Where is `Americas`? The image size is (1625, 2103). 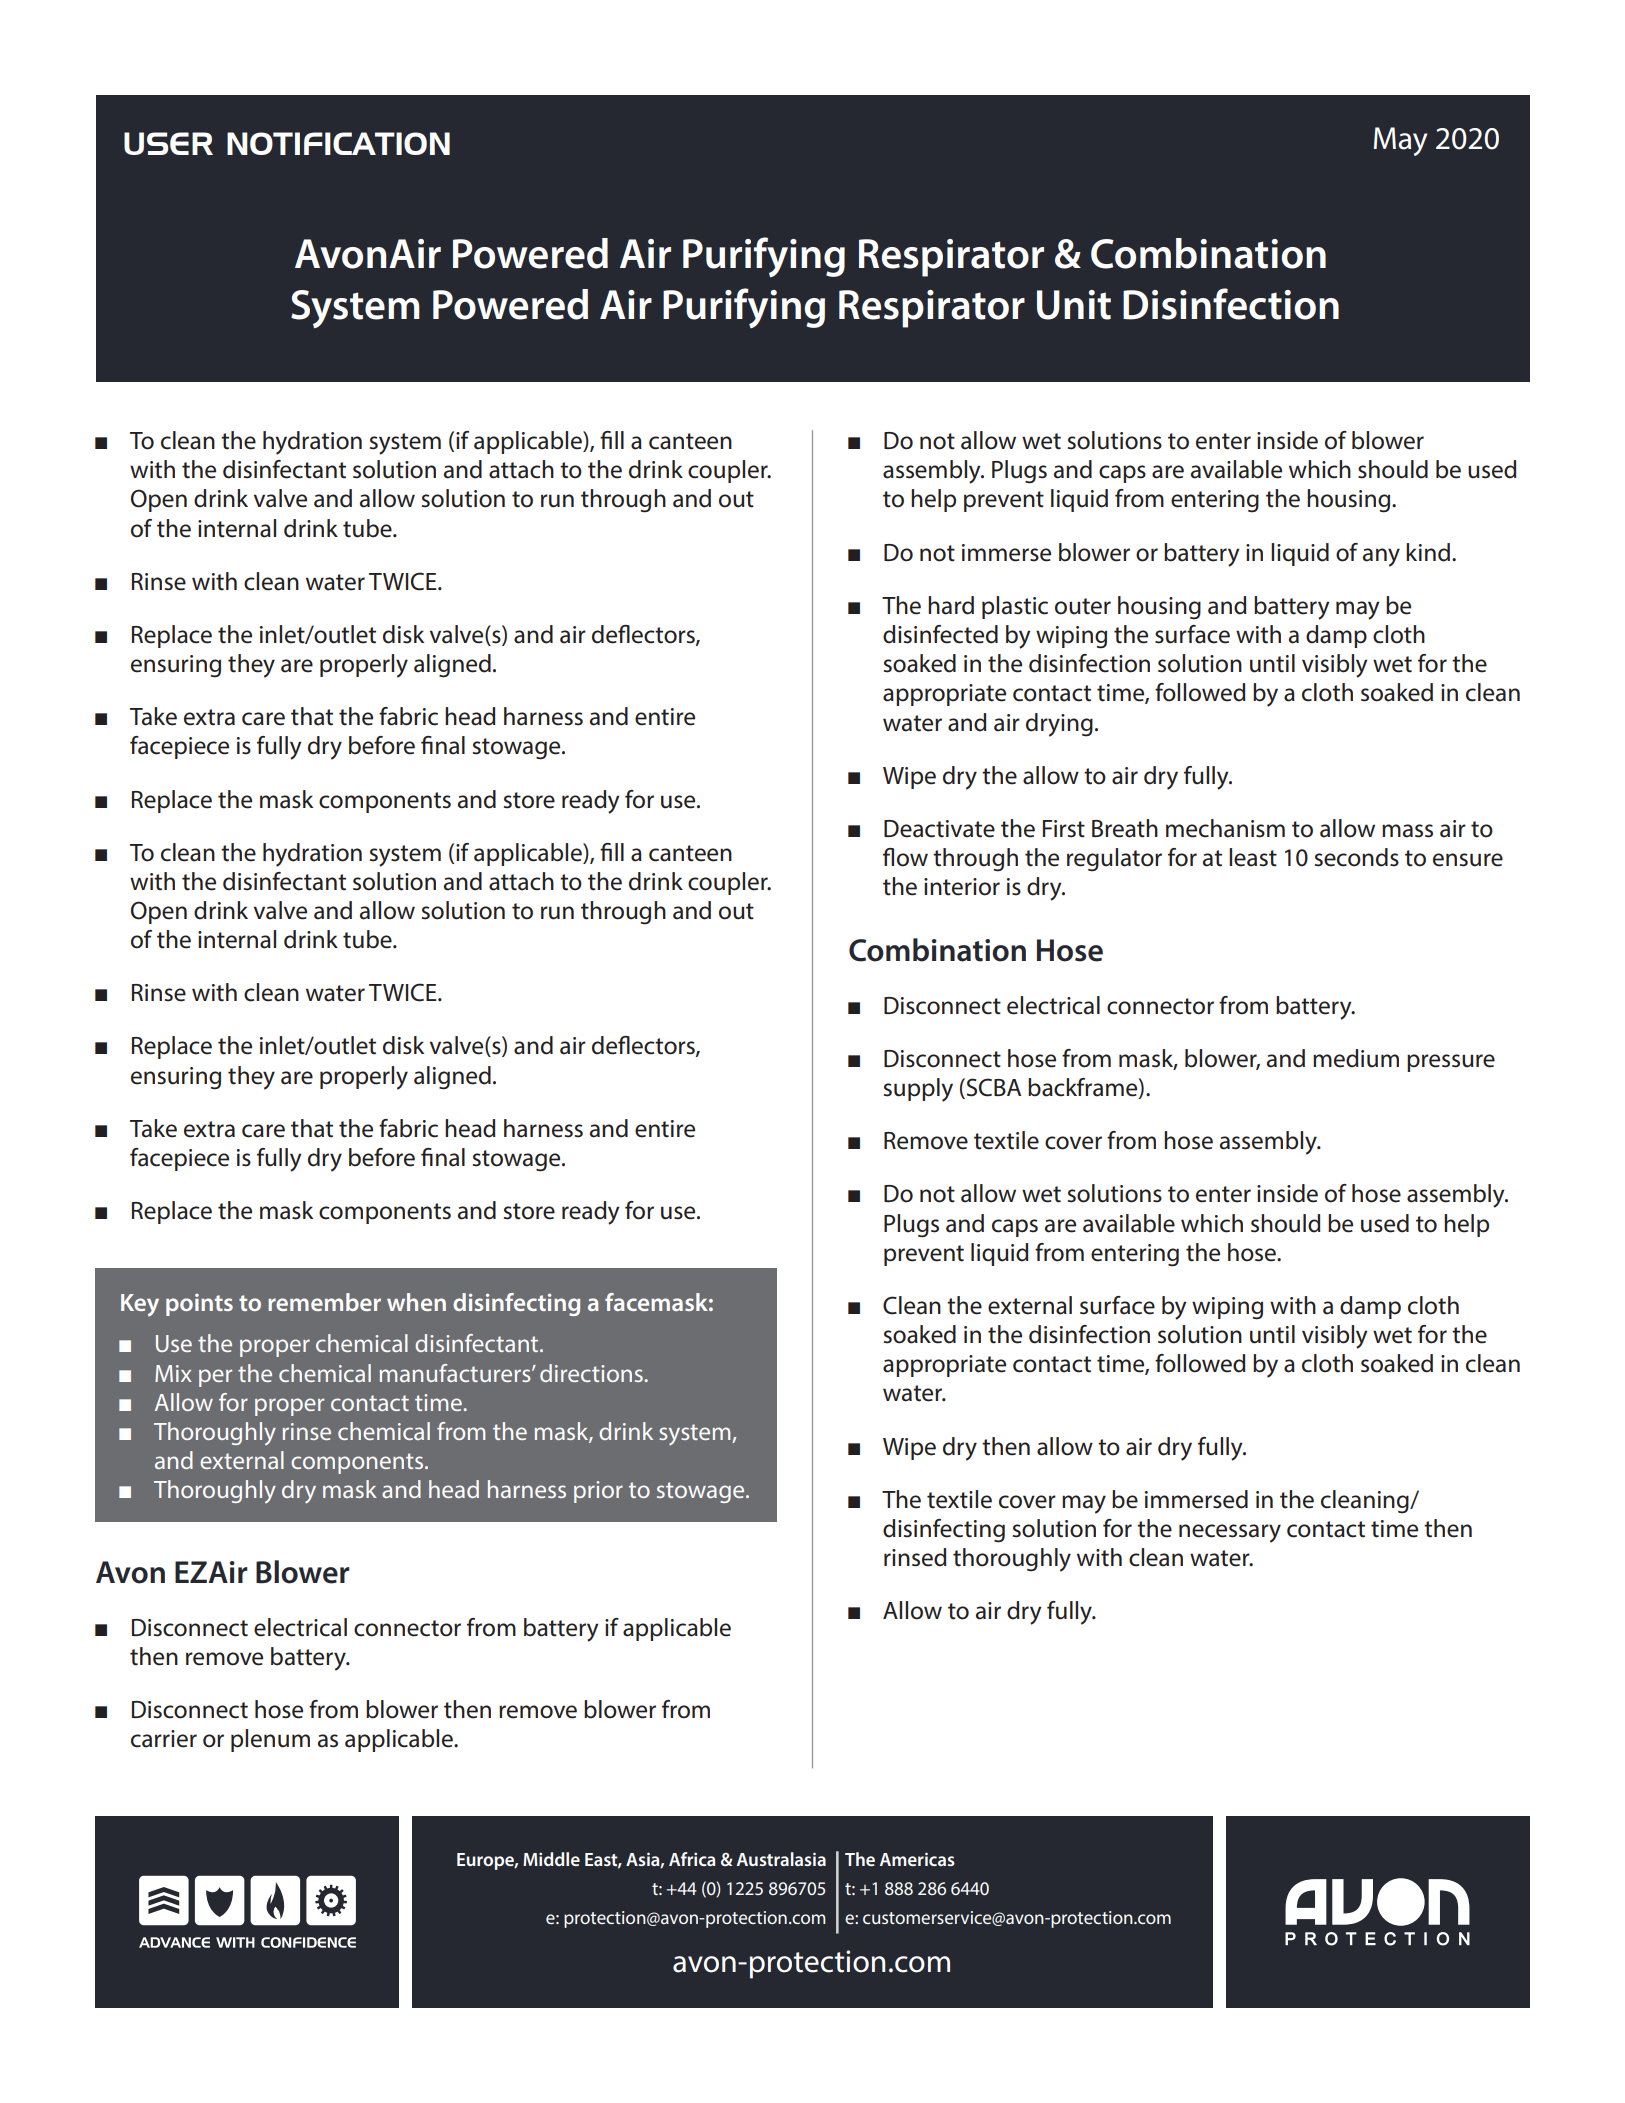 Americas is located at coordinates (917, 1859).
